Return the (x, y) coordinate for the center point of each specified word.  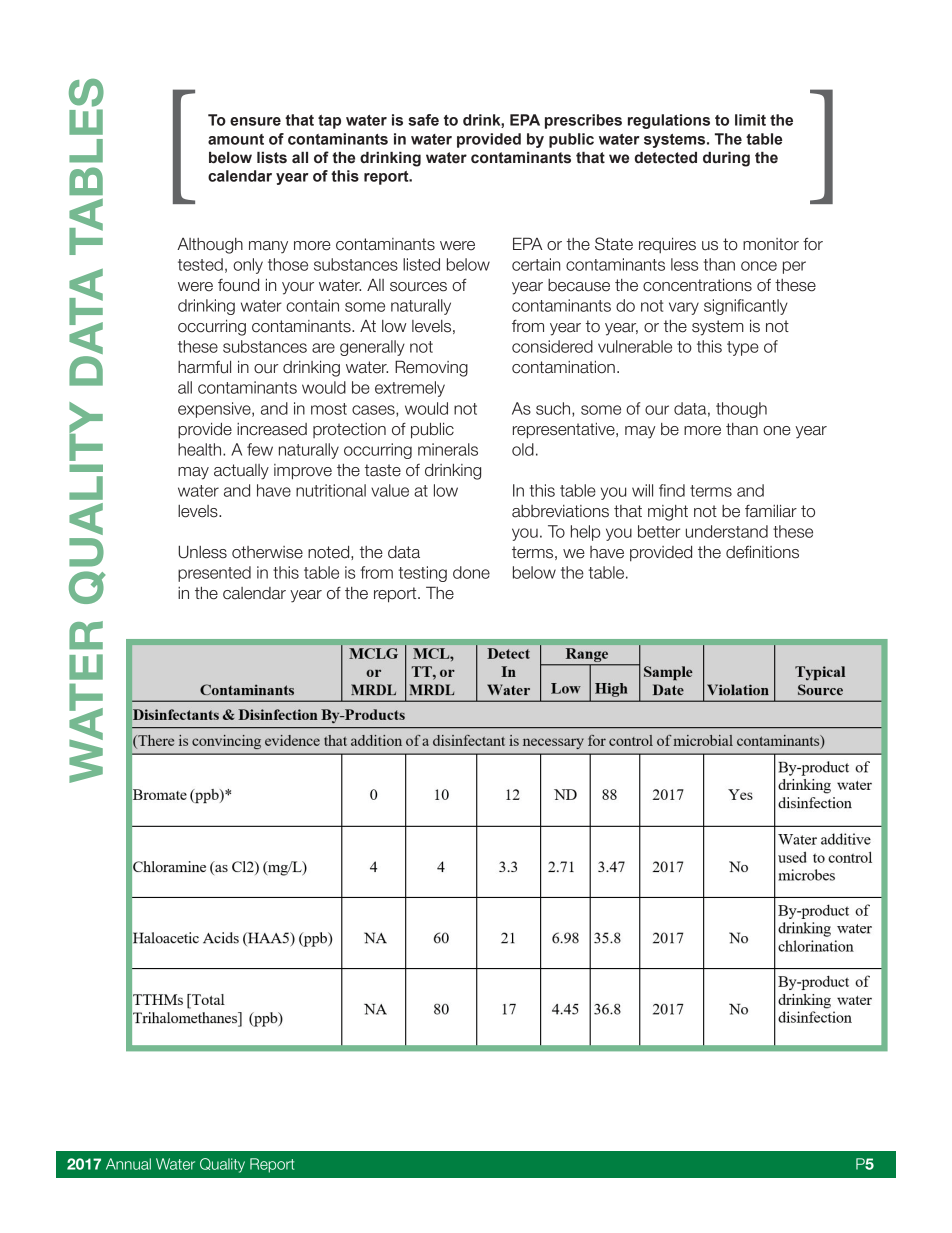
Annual (128, 1164)
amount (236, 139)
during (726, 159)
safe (423, 120)
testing (422, 574)
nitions (776, 552)
